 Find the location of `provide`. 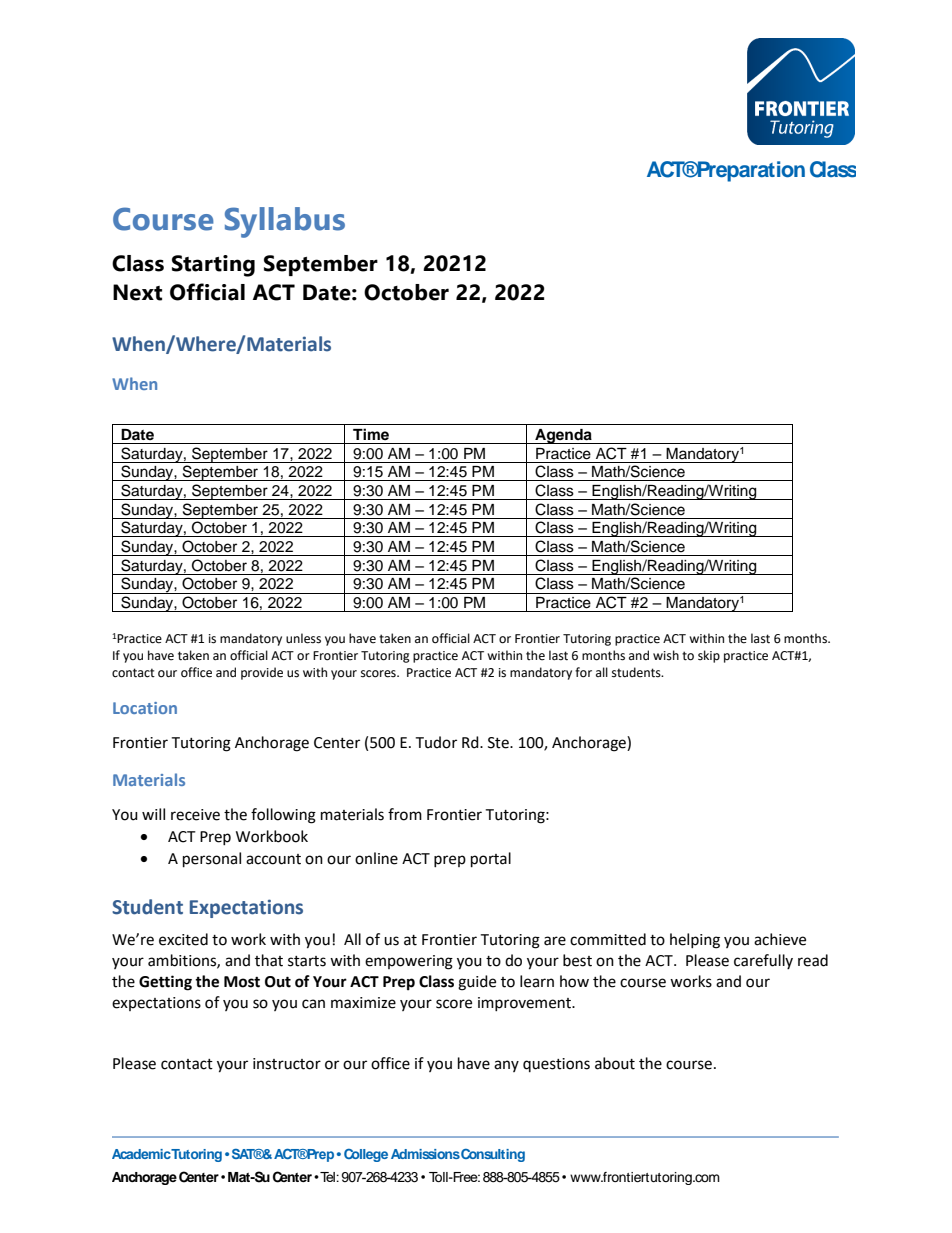

provide is located at coordinates (262, 673).
